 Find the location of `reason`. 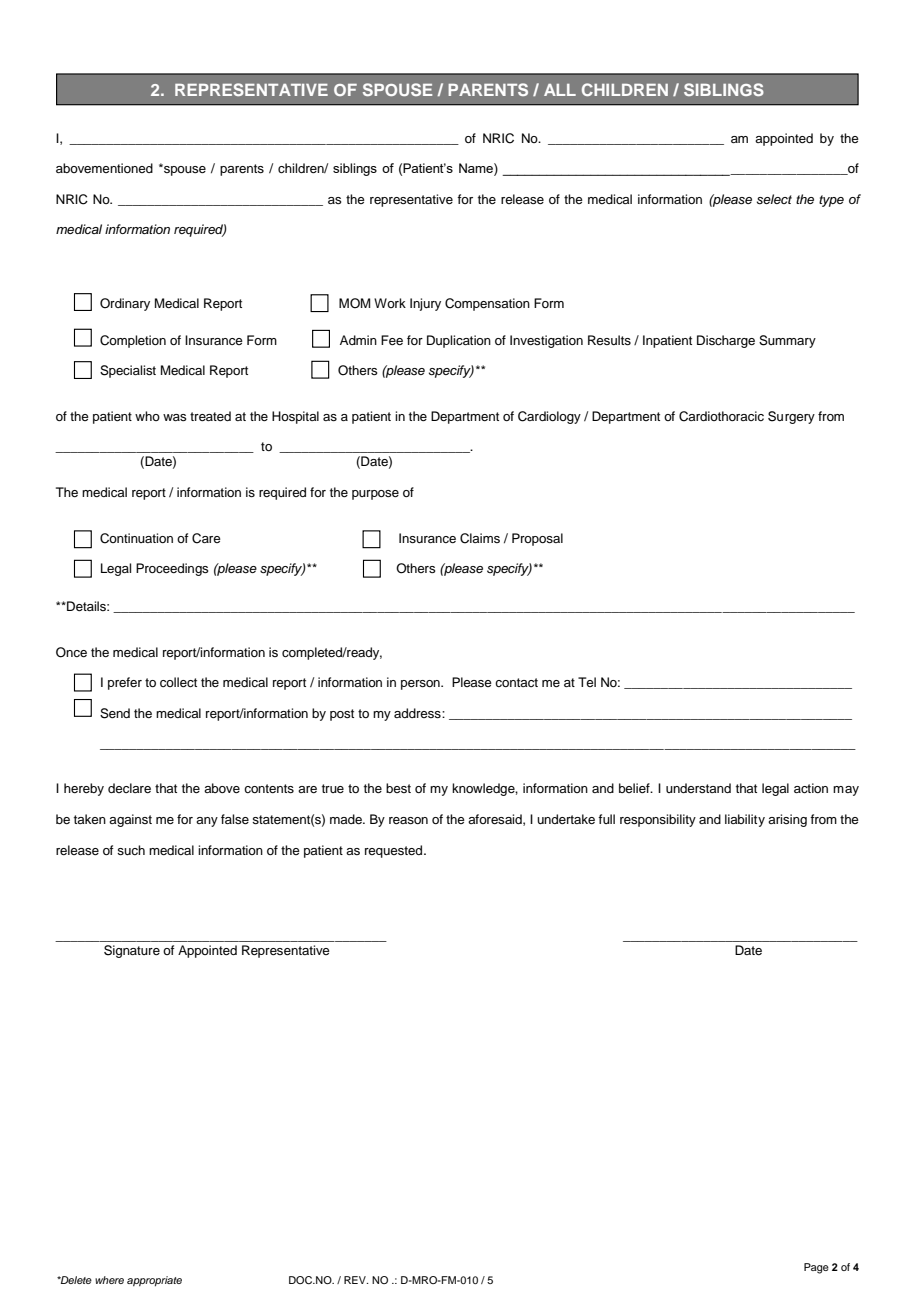

reason is located at coordinates (408, 820).
